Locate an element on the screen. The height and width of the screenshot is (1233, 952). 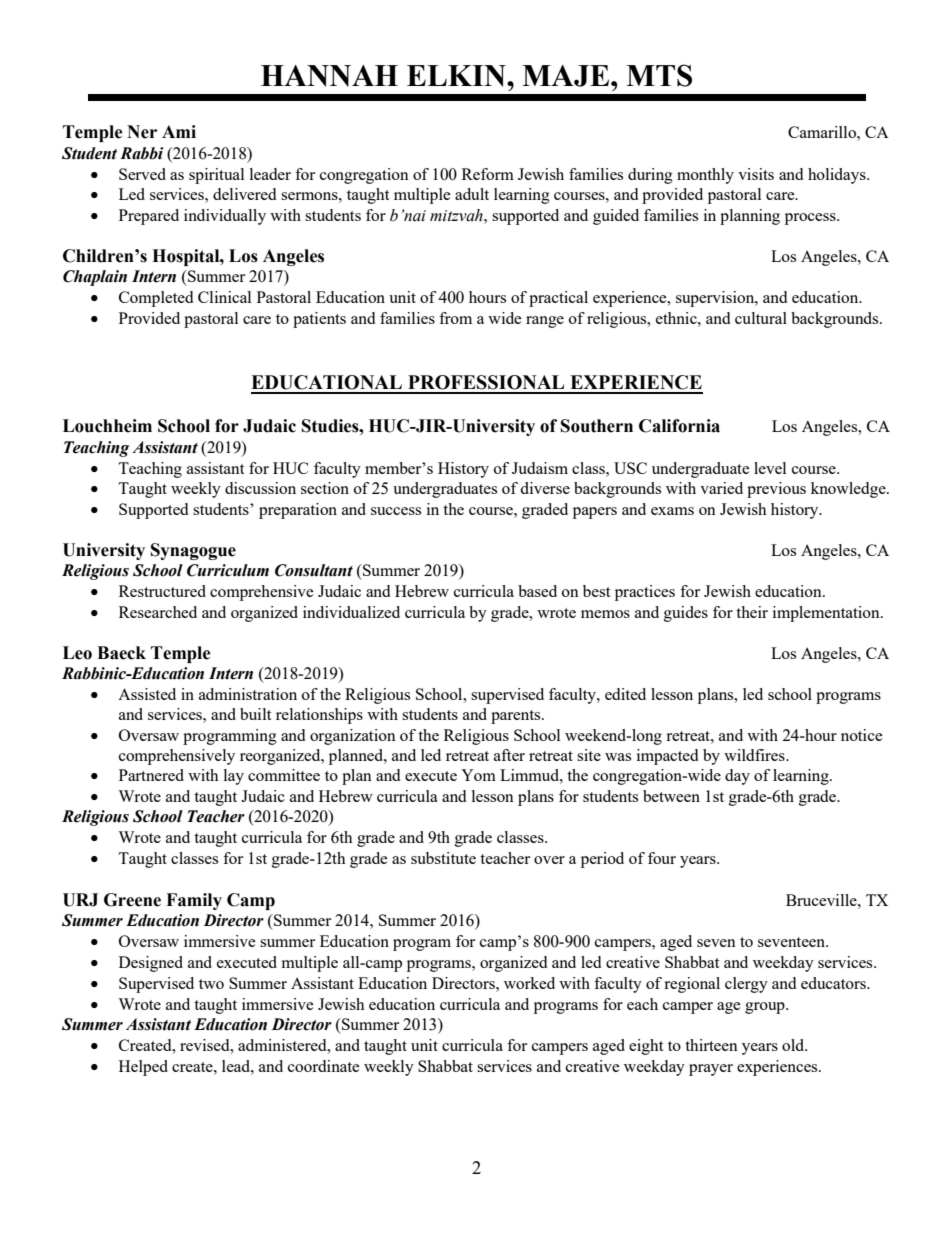
Assisted is located at coordinates (147, 694).
